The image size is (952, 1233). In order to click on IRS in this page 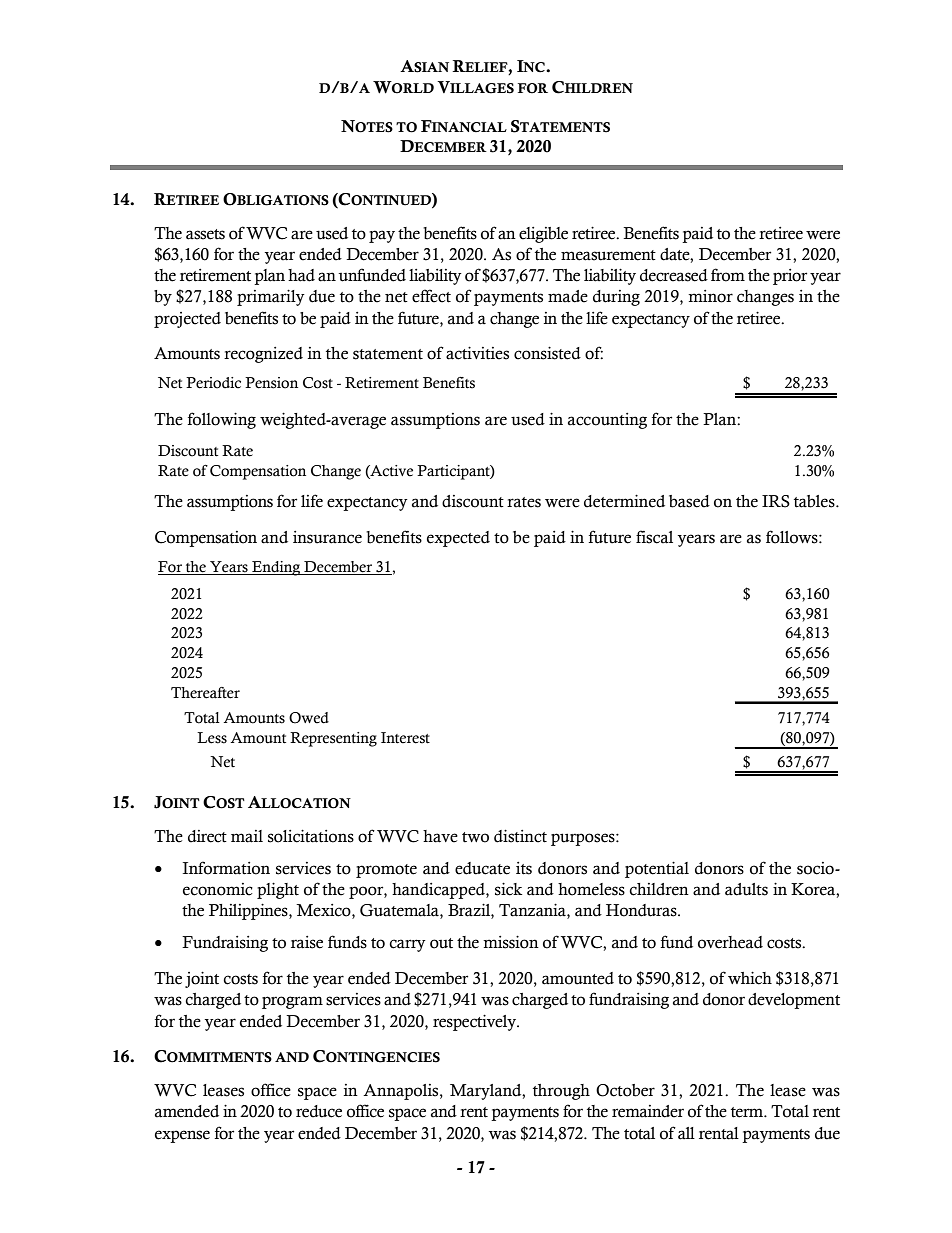, I will do `click(776, 501)`.
